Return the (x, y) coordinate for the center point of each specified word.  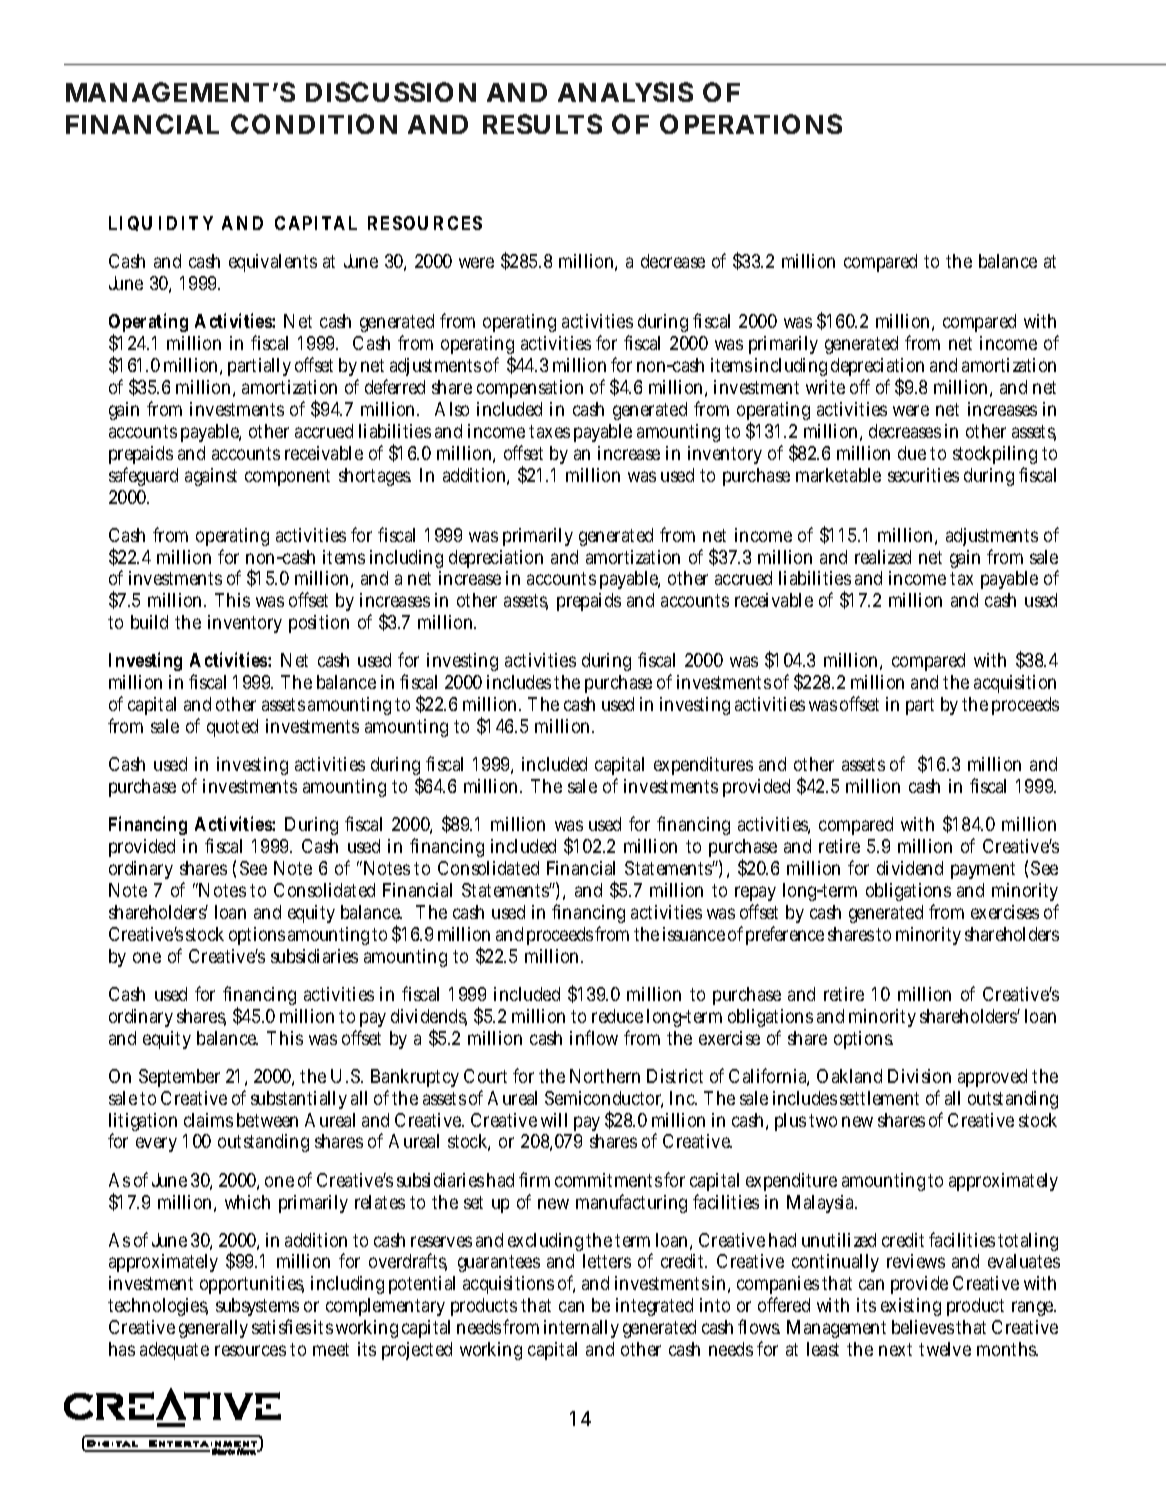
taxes (549, 431)
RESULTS (542, 124)
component (287, 477)
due (912, 453)
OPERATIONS (751, 124)
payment (983, 870)
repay (755, 895)
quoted (232, 728)
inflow (594, 1037)
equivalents (273, 263)
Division (919, 1076)
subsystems (257, 1309)
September (179, 1078)
